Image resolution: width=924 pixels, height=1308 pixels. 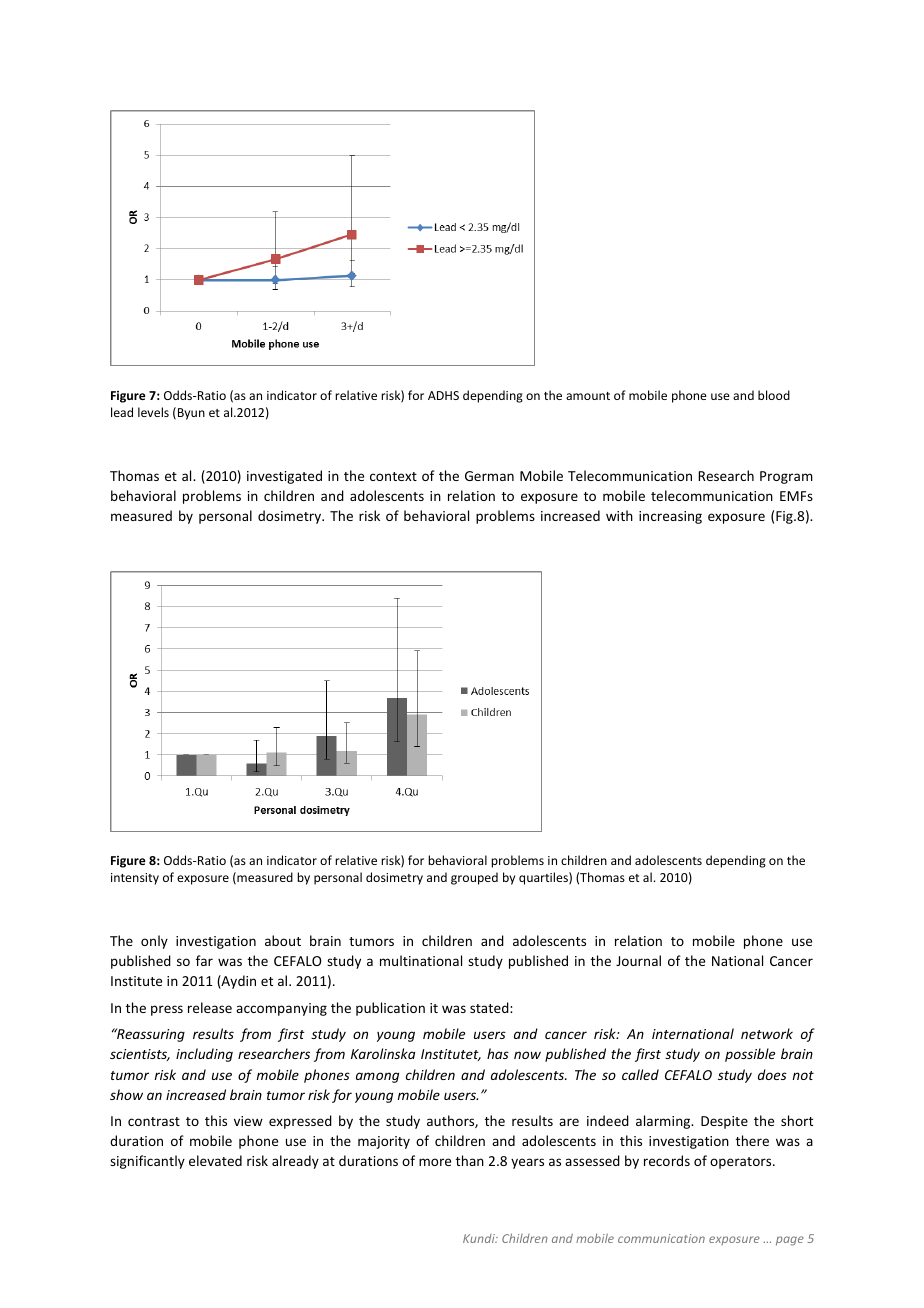 I want to click on intensity, so click(x=135, y=879).
